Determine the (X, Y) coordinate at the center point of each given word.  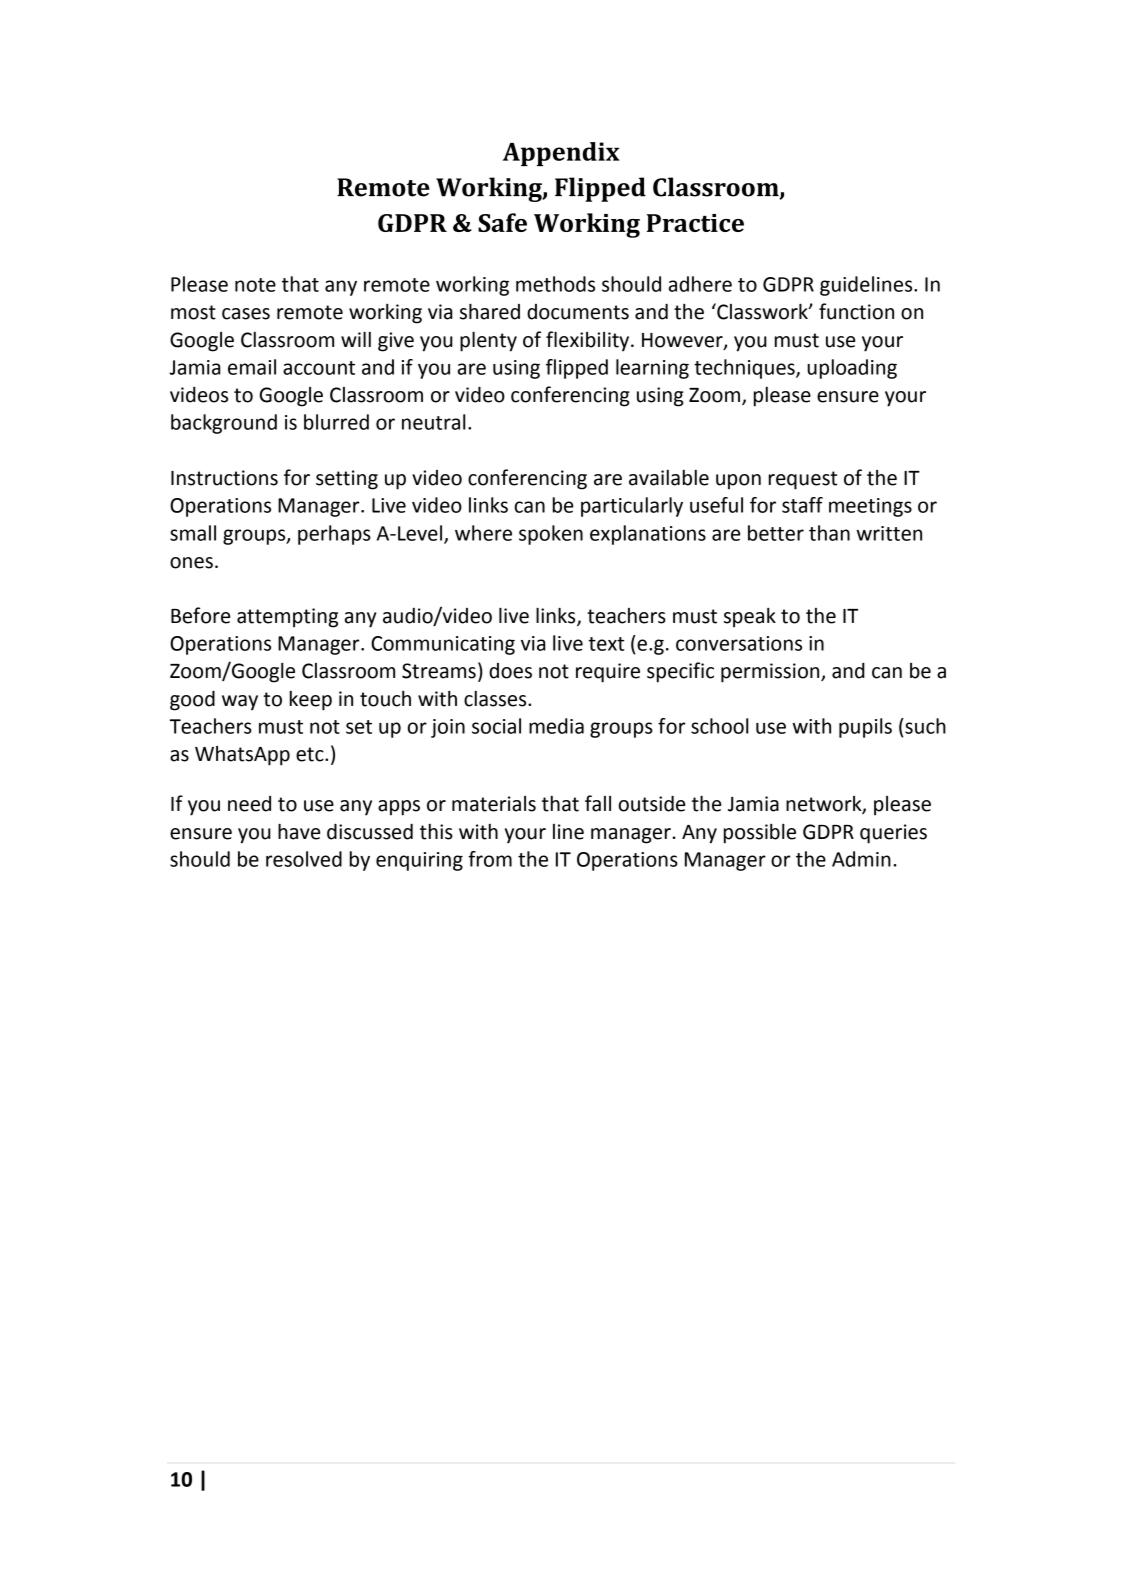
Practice (695, 223)
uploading (852, 369)
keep (311, 701)
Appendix (561, 154)
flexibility (589, 341)
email (252, 367)
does (510, 671)
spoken (551, 535)
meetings (870, 507)
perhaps (334, 535)
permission (771, 673)
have (299, 831)
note (255, 285)
